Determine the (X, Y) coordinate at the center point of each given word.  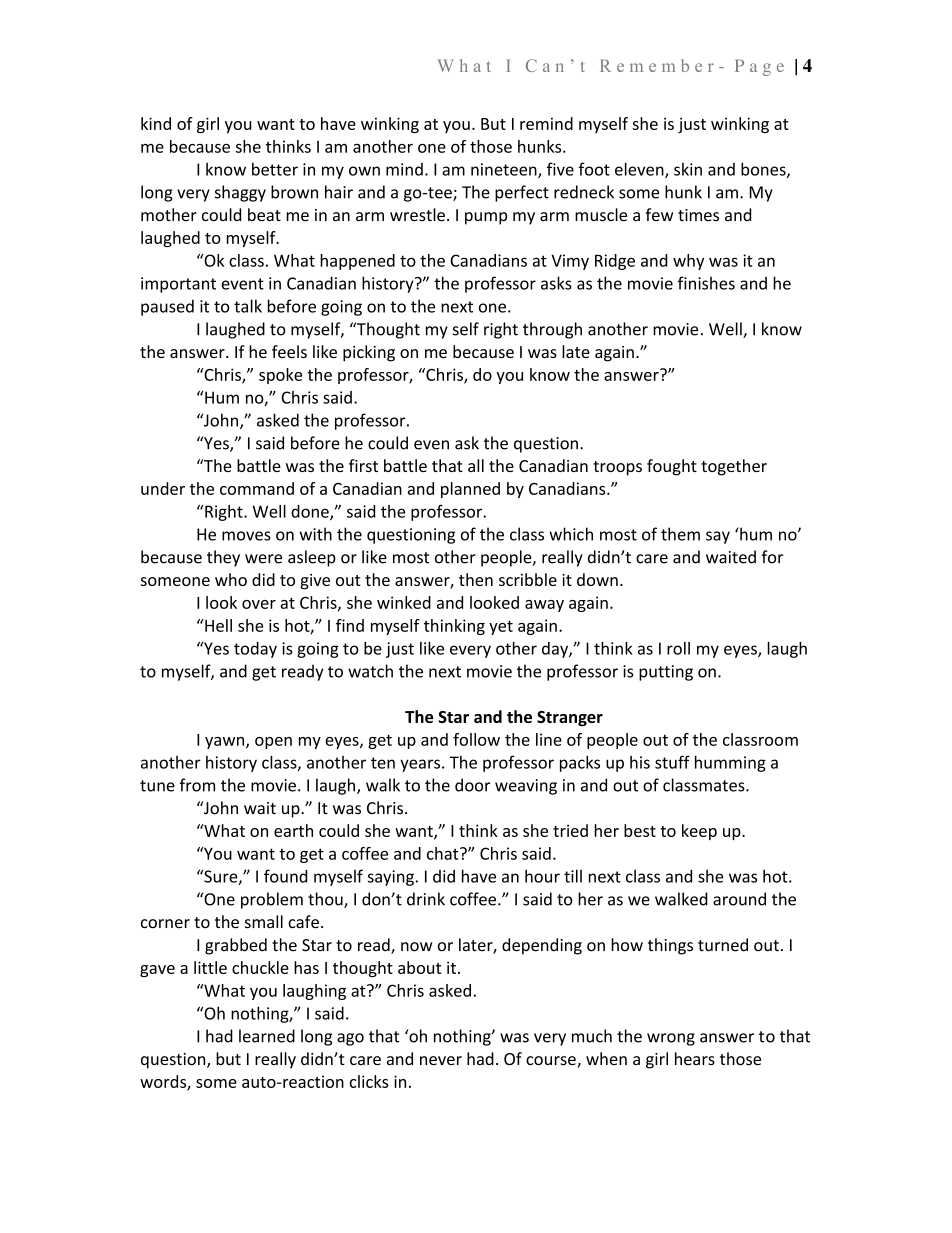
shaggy (240, 193)
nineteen (505, 170)
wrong (671, 1039)
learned (267, 1036)
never (441, 1060)
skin (688, 169)
